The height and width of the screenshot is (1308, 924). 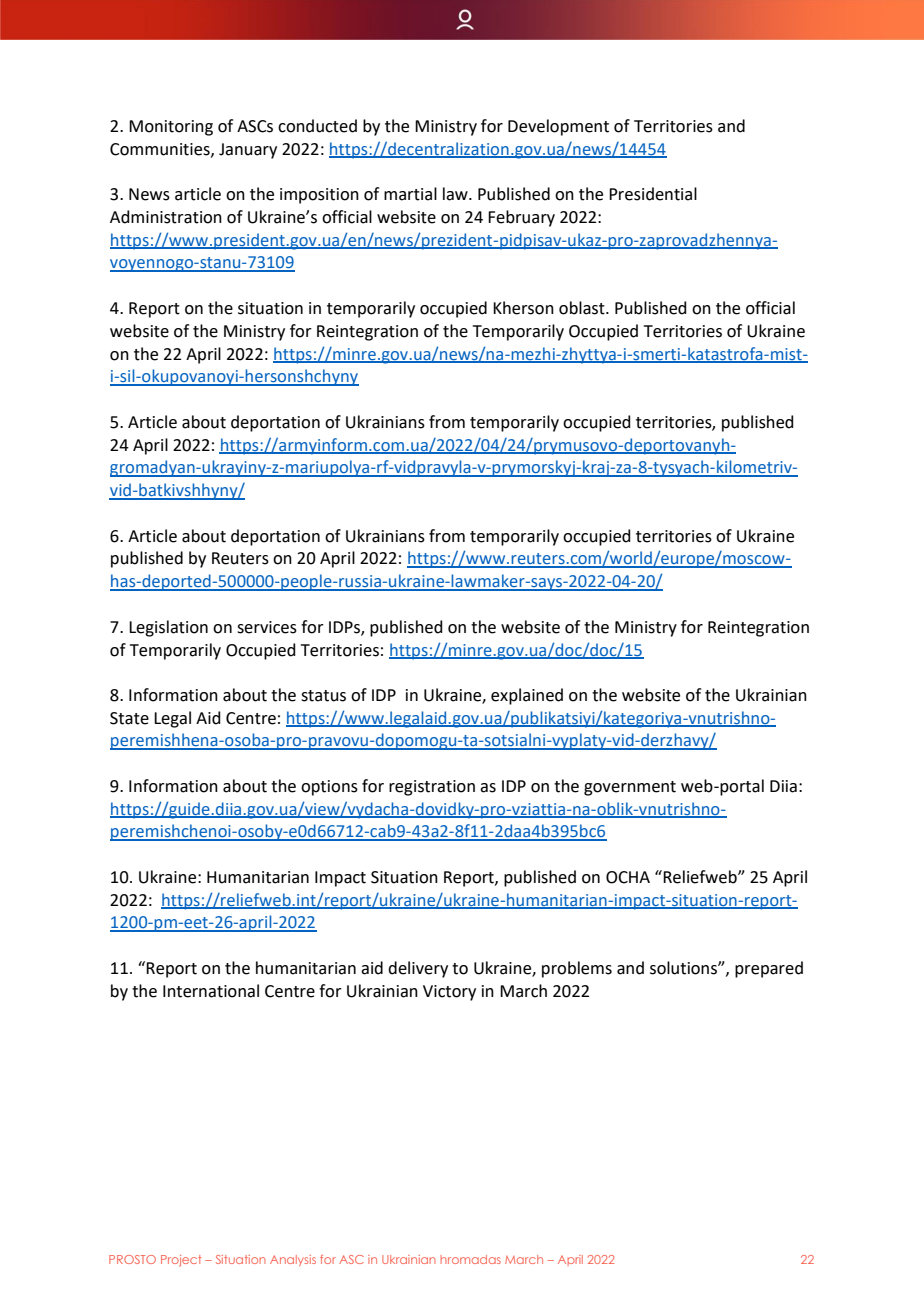 I want to click on Analysis, so click(x=293, y=1260).
